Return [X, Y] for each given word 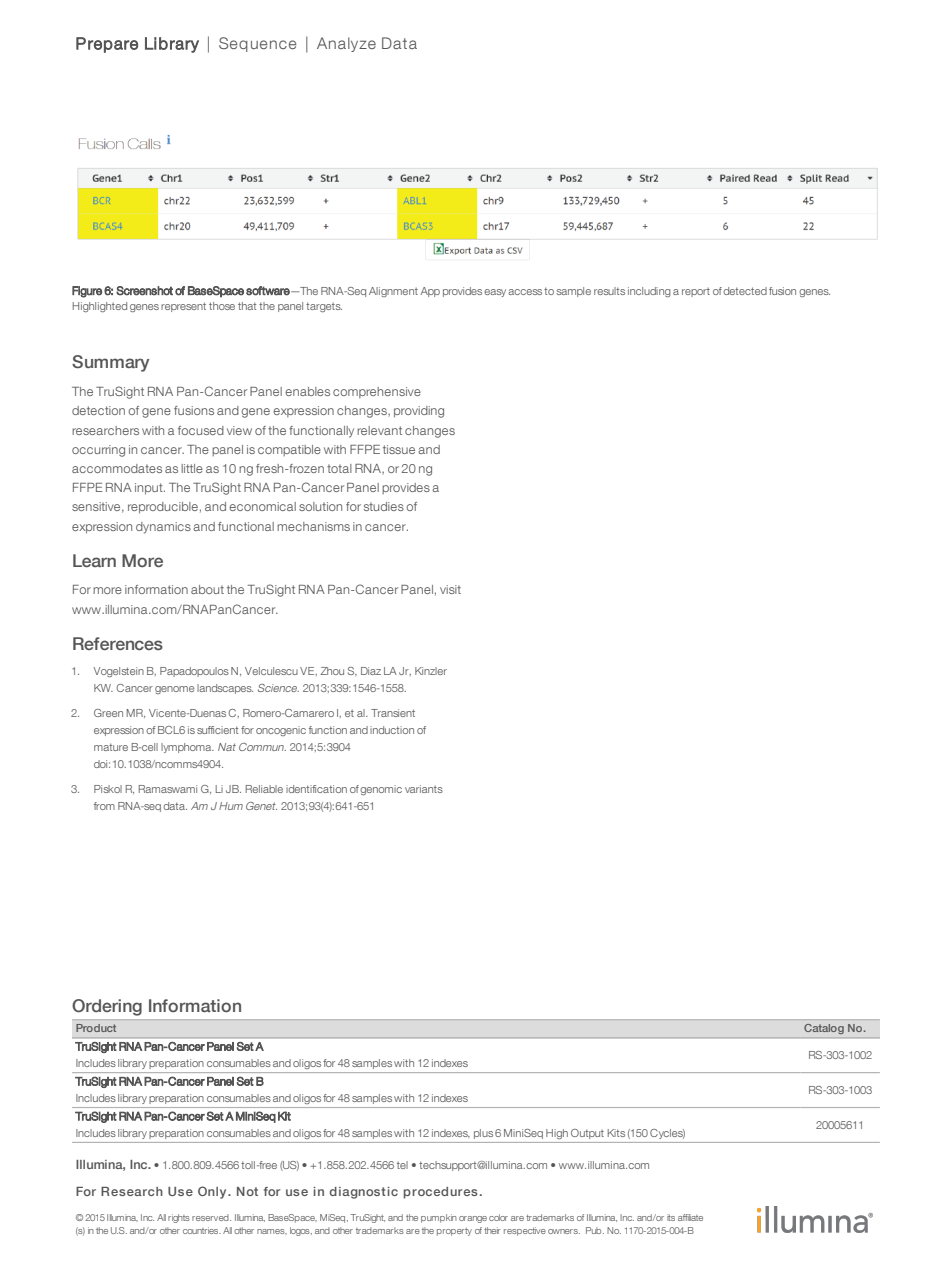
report [696, 292]
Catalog [824, 1029]
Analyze [346, 44]
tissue [399, 449]
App [430, 292]
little [192, 468]
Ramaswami [168, 789]
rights [179, 1218]
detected [745, 291]
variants [424, 789]
